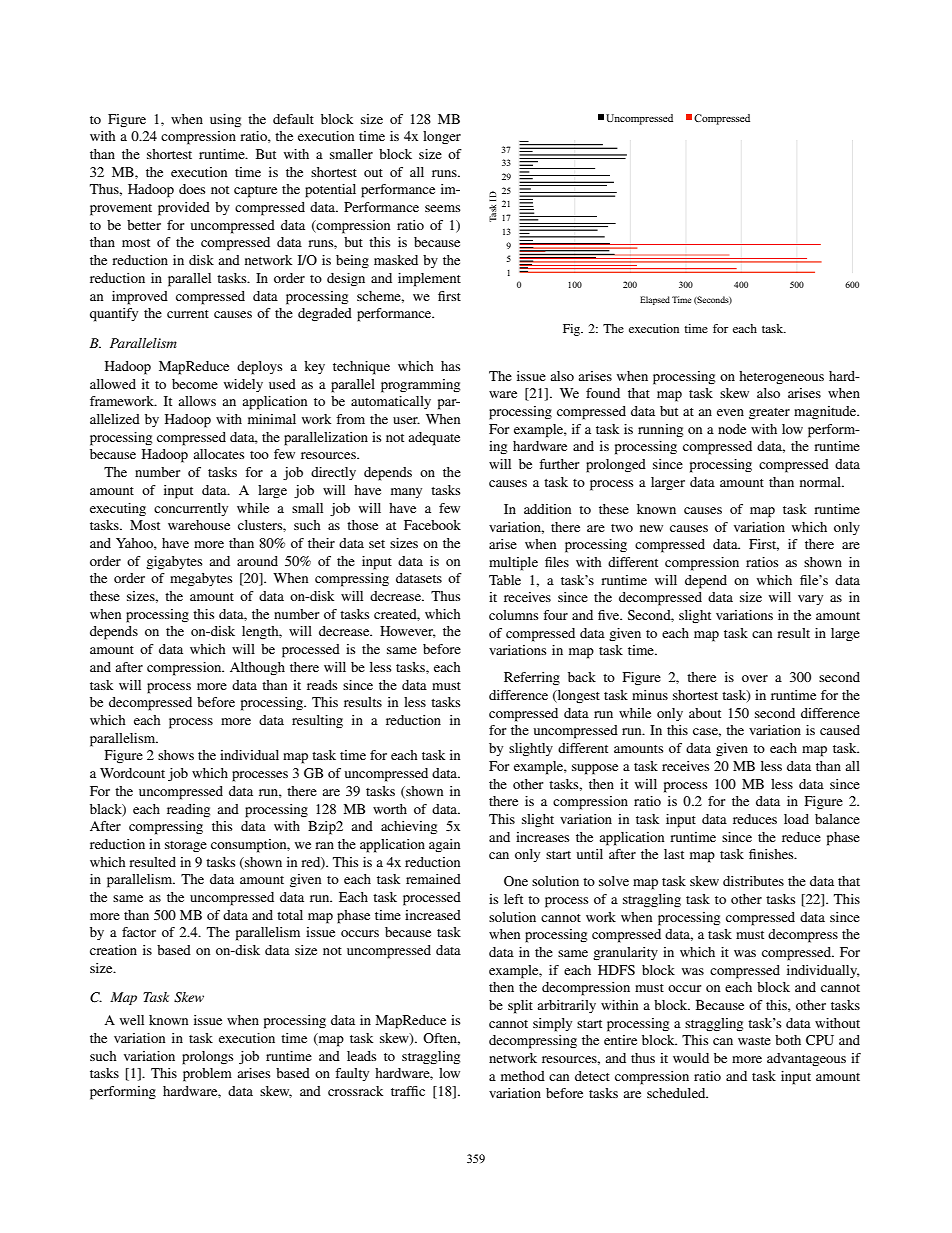 This image has width=952, height=1233. What do you see at coordinates (442, 137) in the image?
I see `longer` at bounding box center [442, 137].
